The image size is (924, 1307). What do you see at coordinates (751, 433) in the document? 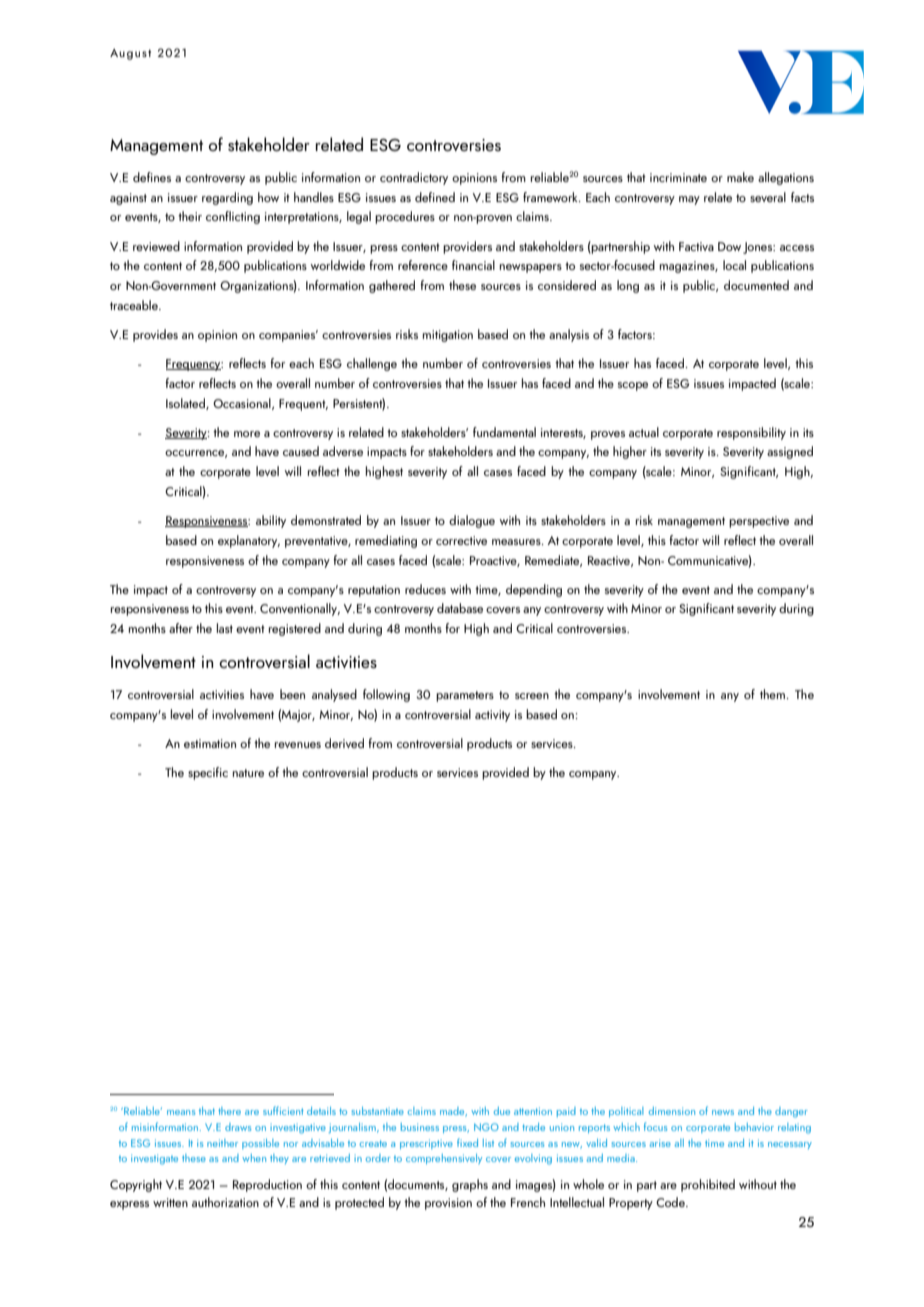
I see `responsibility` at bounding box center [751, 433].
